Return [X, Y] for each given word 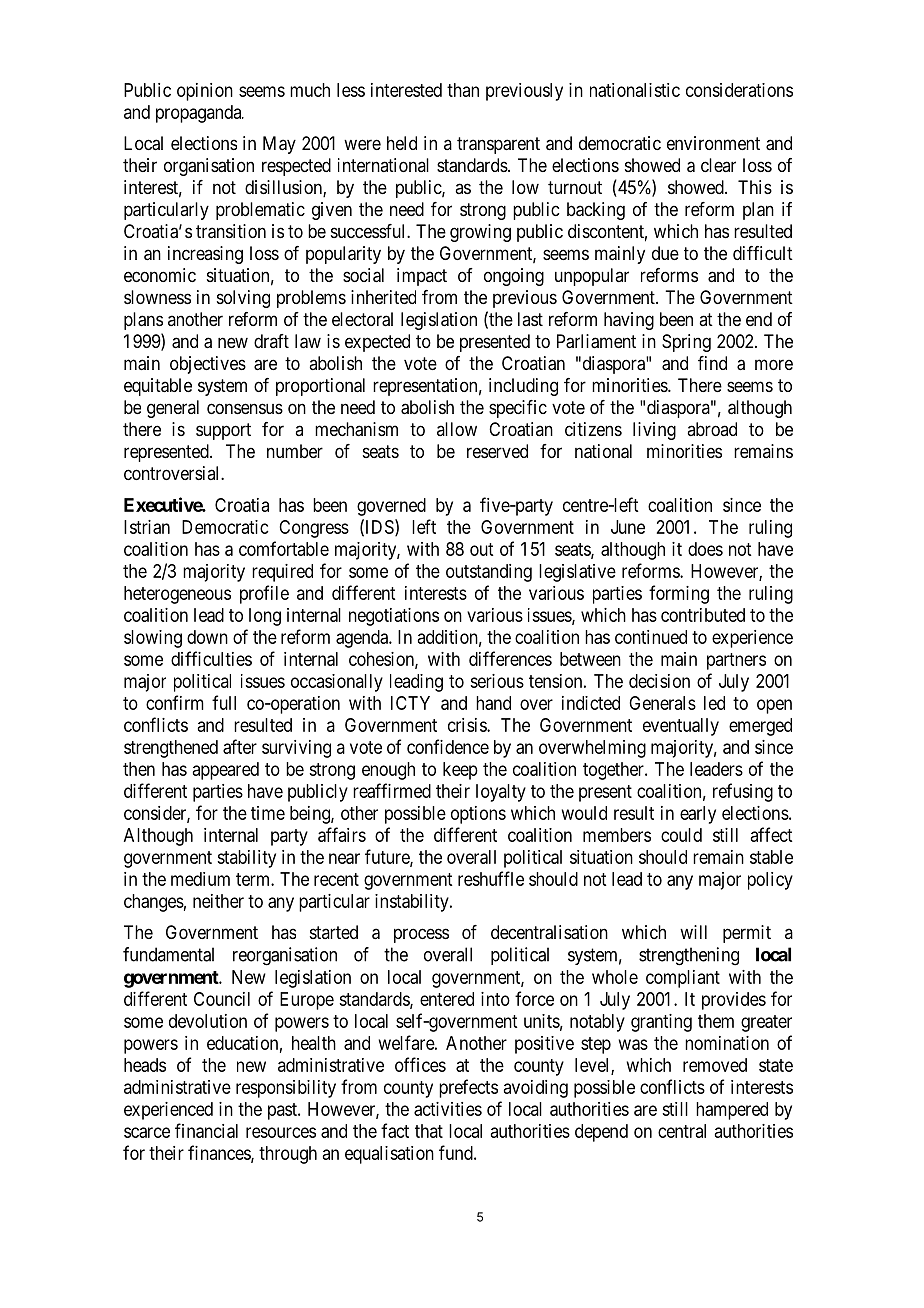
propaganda [200, 114]
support [223, 431]
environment [713, 143]
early [698, 815]
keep [460, 771]
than [463, 90]
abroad [712, 429]
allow [457, 429]
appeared [226, 771]
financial [206, 1130]
